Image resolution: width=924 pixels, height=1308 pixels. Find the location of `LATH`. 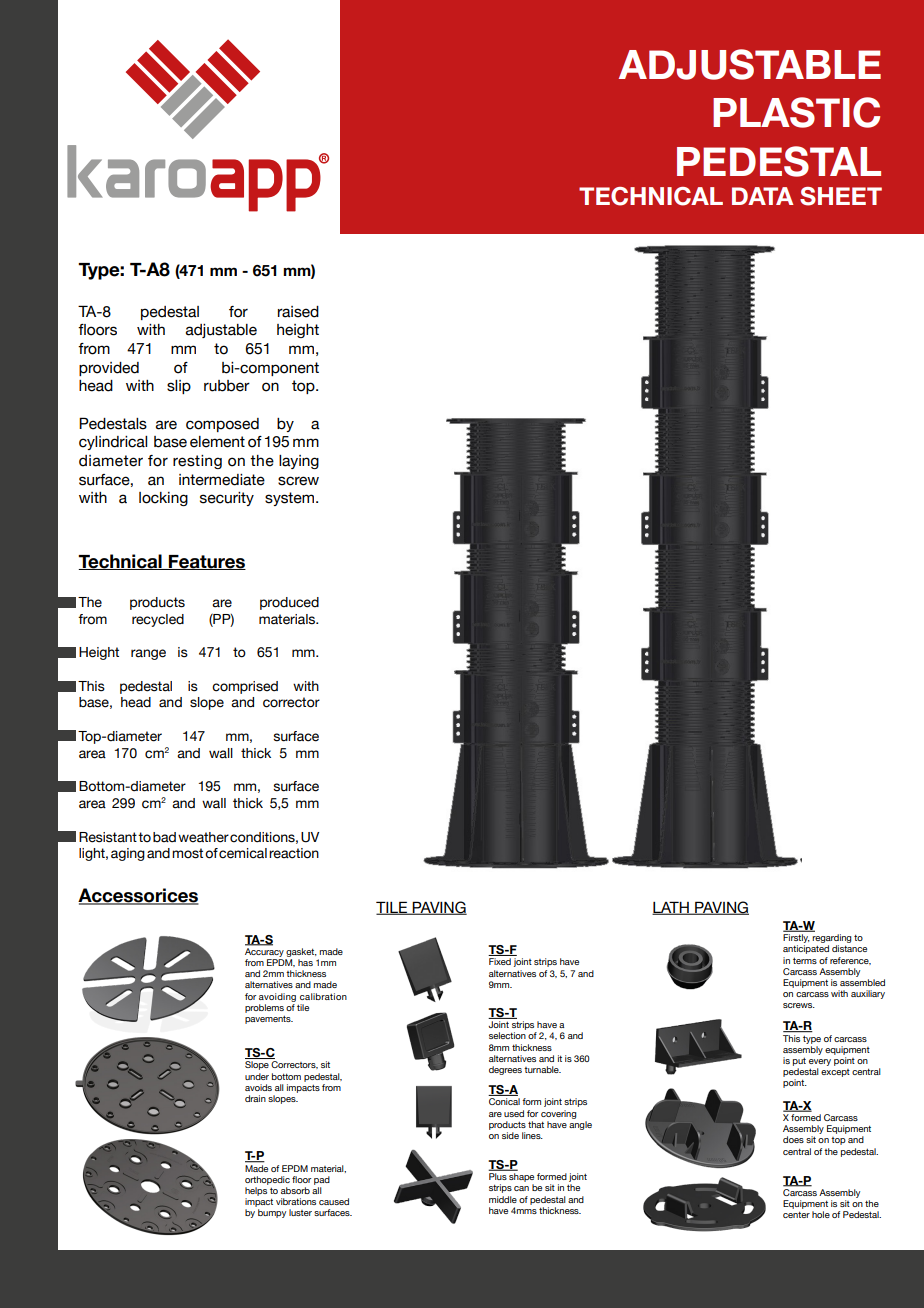

LATH is located at coordinates (671, 908).
